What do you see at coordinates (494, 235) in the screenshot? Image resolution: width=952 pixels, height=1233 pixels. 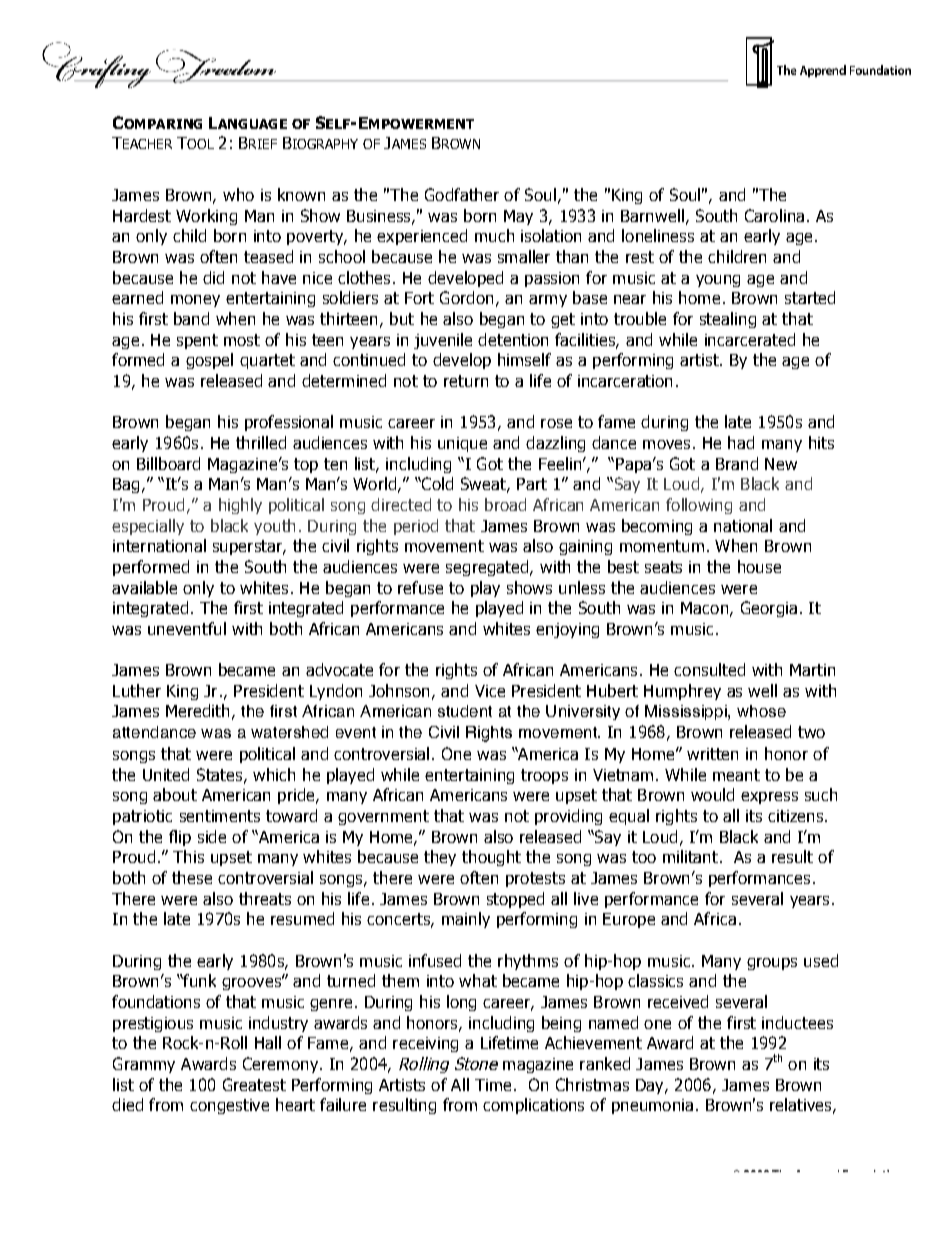 I see `much` at bounding box center [494, 235].
